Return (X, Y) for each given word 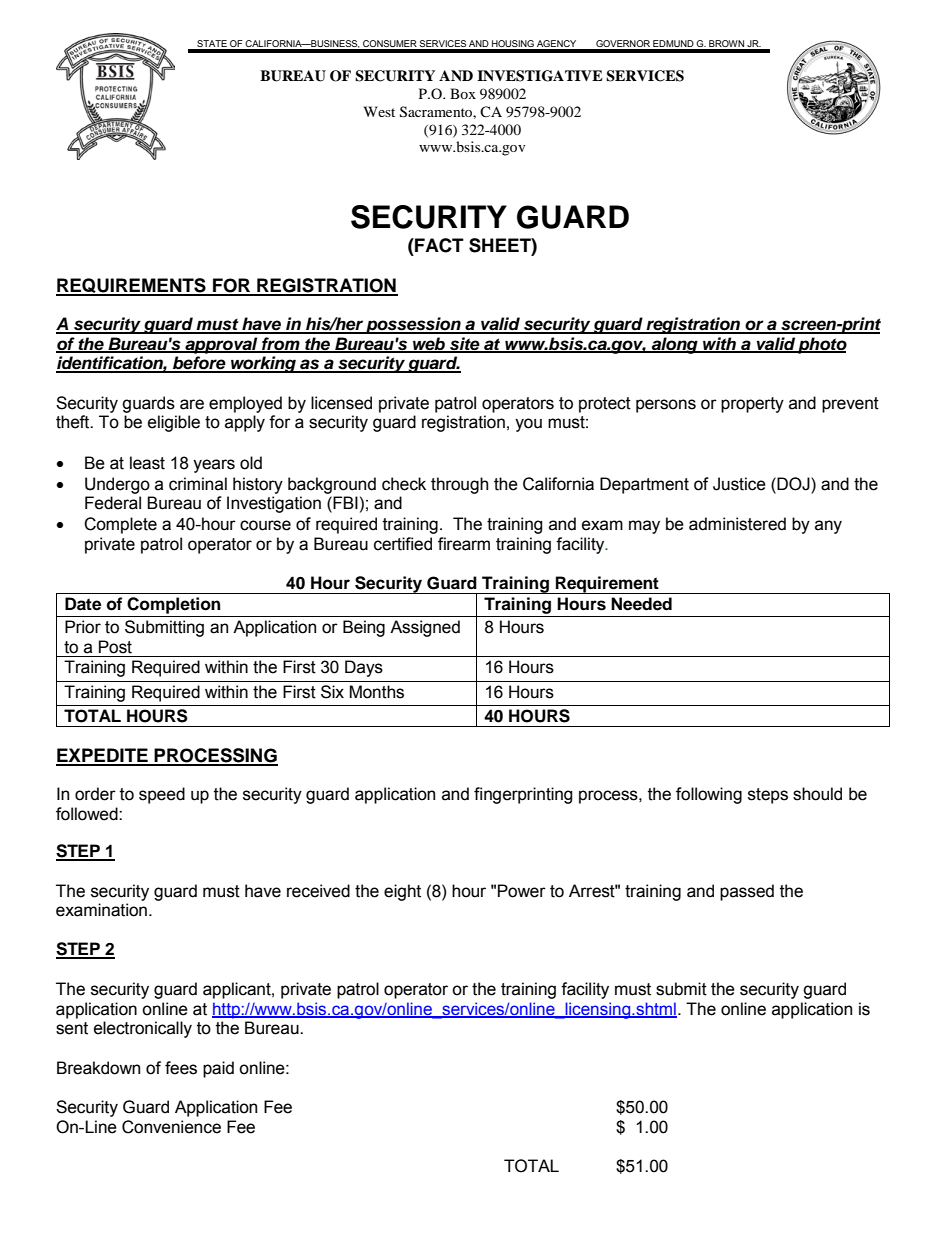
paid (218, 1069)
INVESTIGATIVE (540, 76)
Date (83, 604)
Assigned (425, 628)
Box (463, 93)
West (379, 111)
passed (747, 892)
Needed (641, 604)
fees (181, 1068)
